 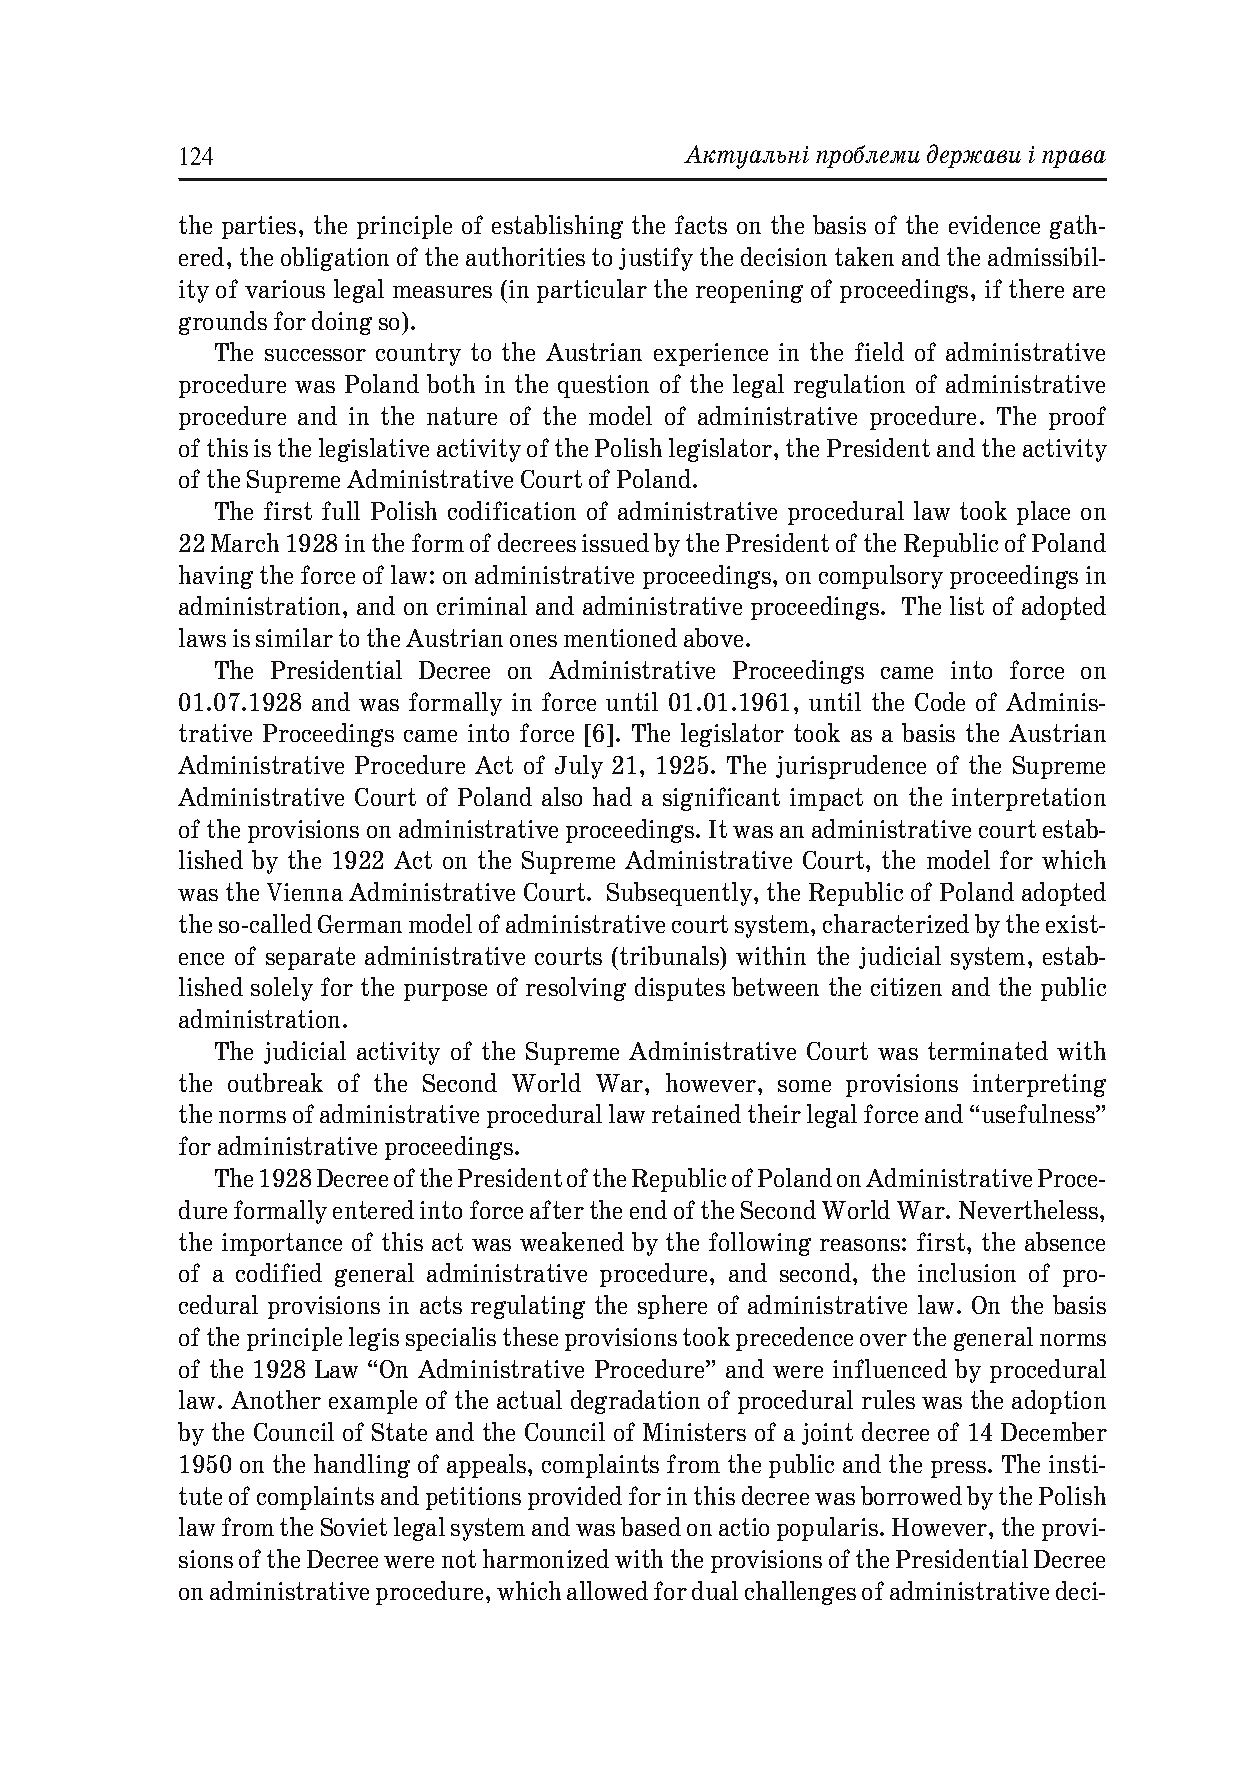 I want to click on based, so click(x=651, y=1526).
